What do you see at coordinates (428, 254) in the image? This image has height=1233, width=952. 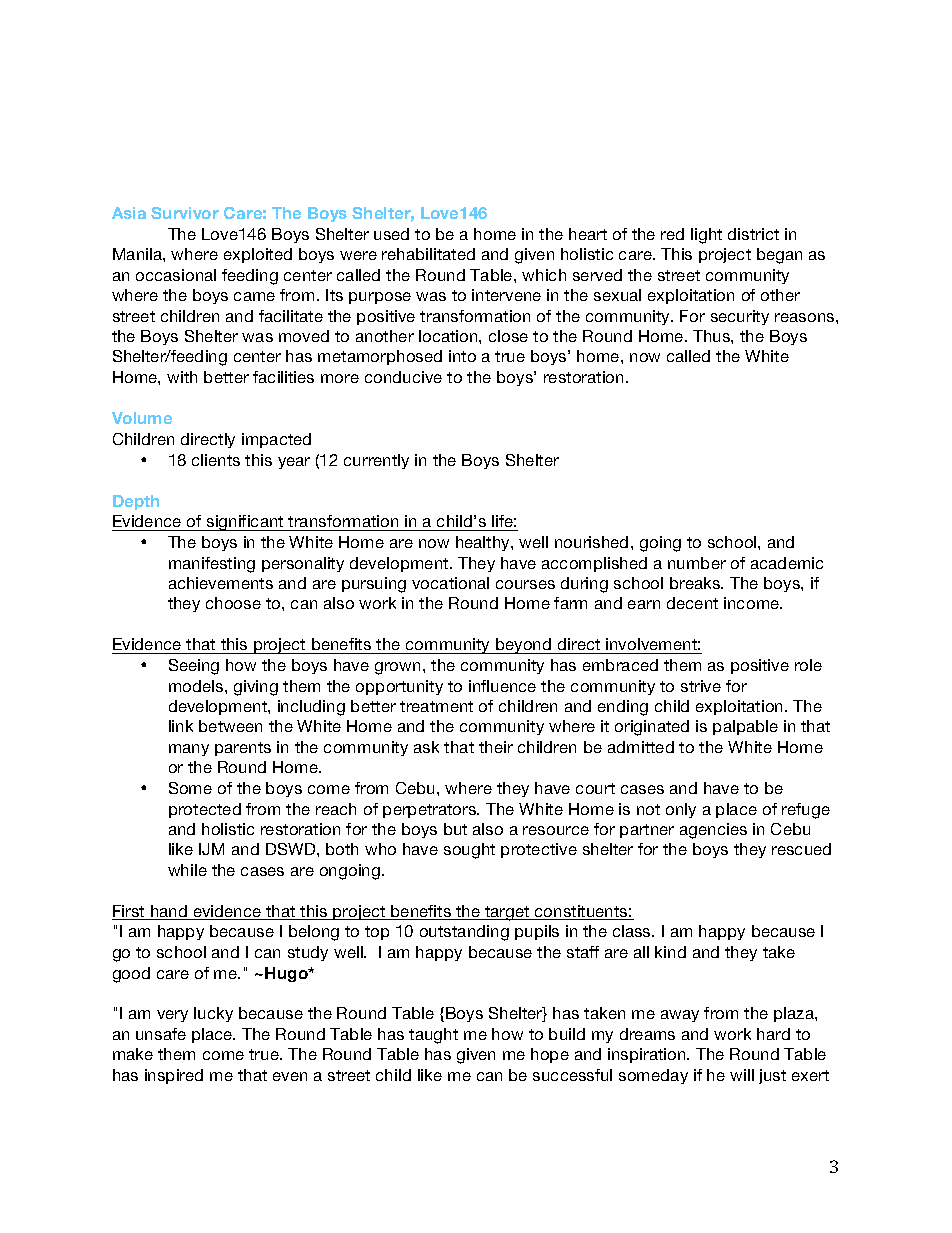 I see `rehabilitated` at bounding box center [428, 254].
